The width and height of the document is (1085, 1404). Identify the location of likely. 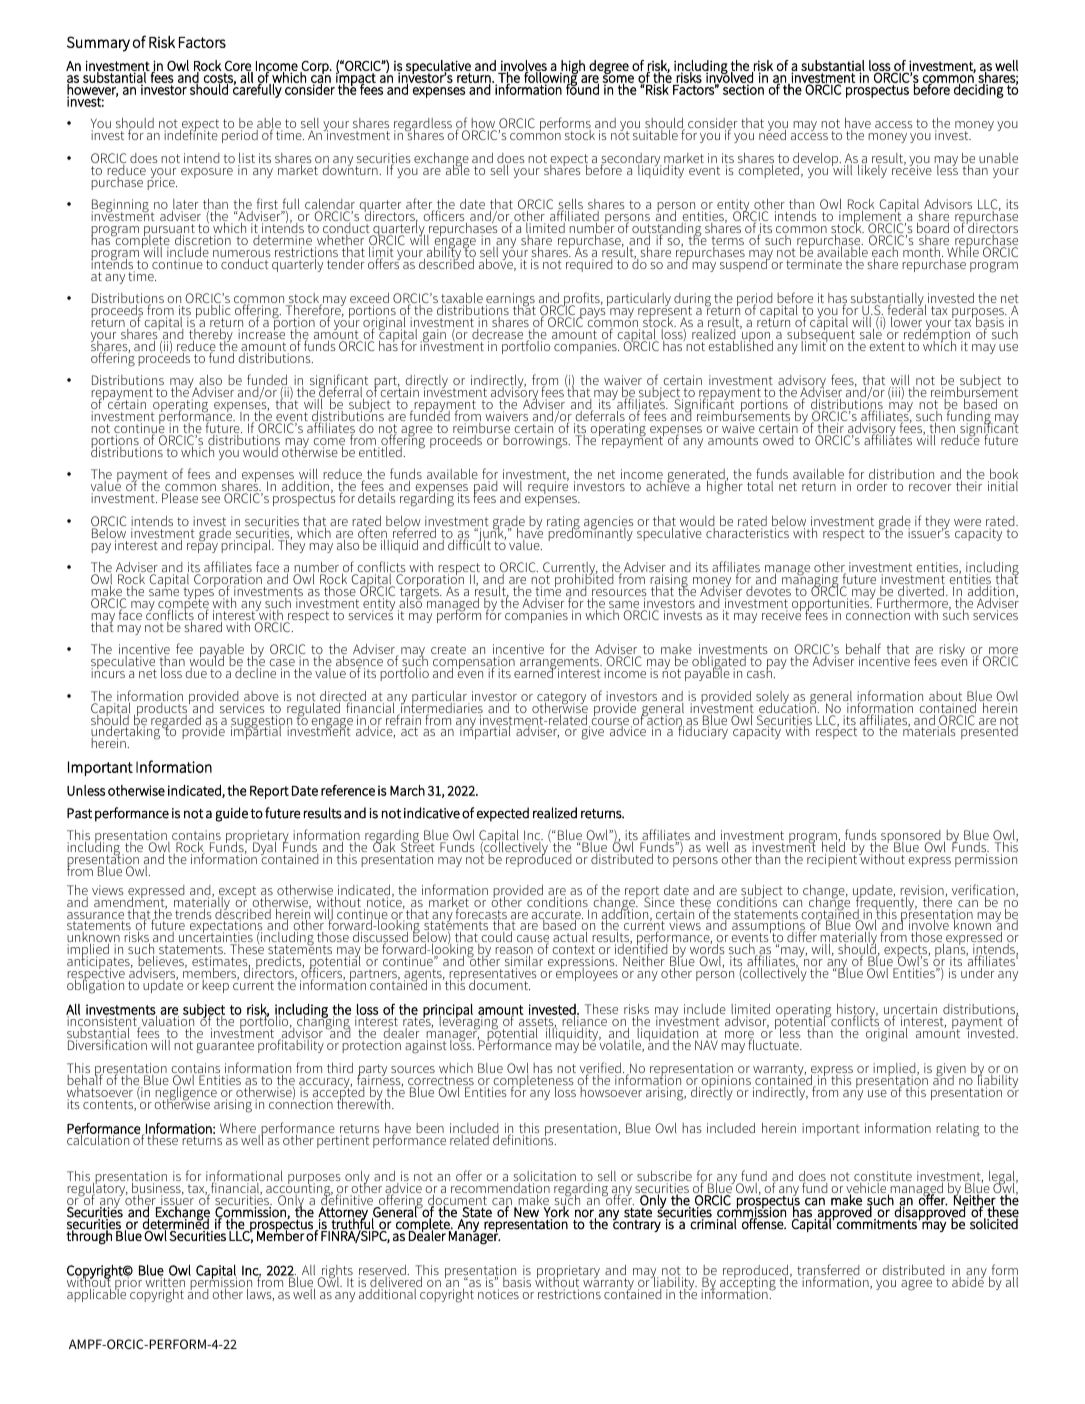
(872, 171).
